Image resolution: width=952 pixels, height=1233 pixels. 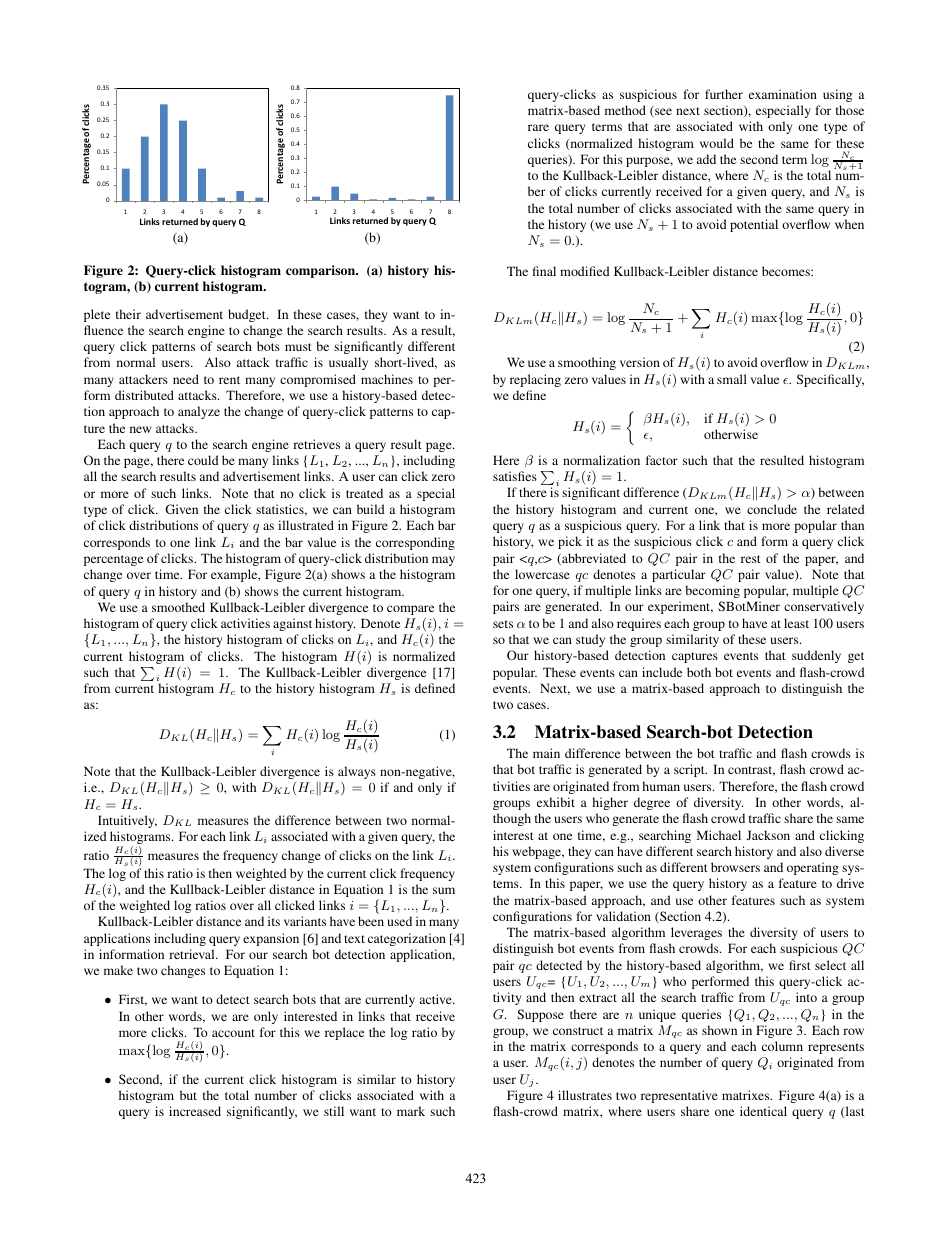 What do you see at coordinates (717, 143) in the document?
I see `would` at bounding box center [717, 143].
